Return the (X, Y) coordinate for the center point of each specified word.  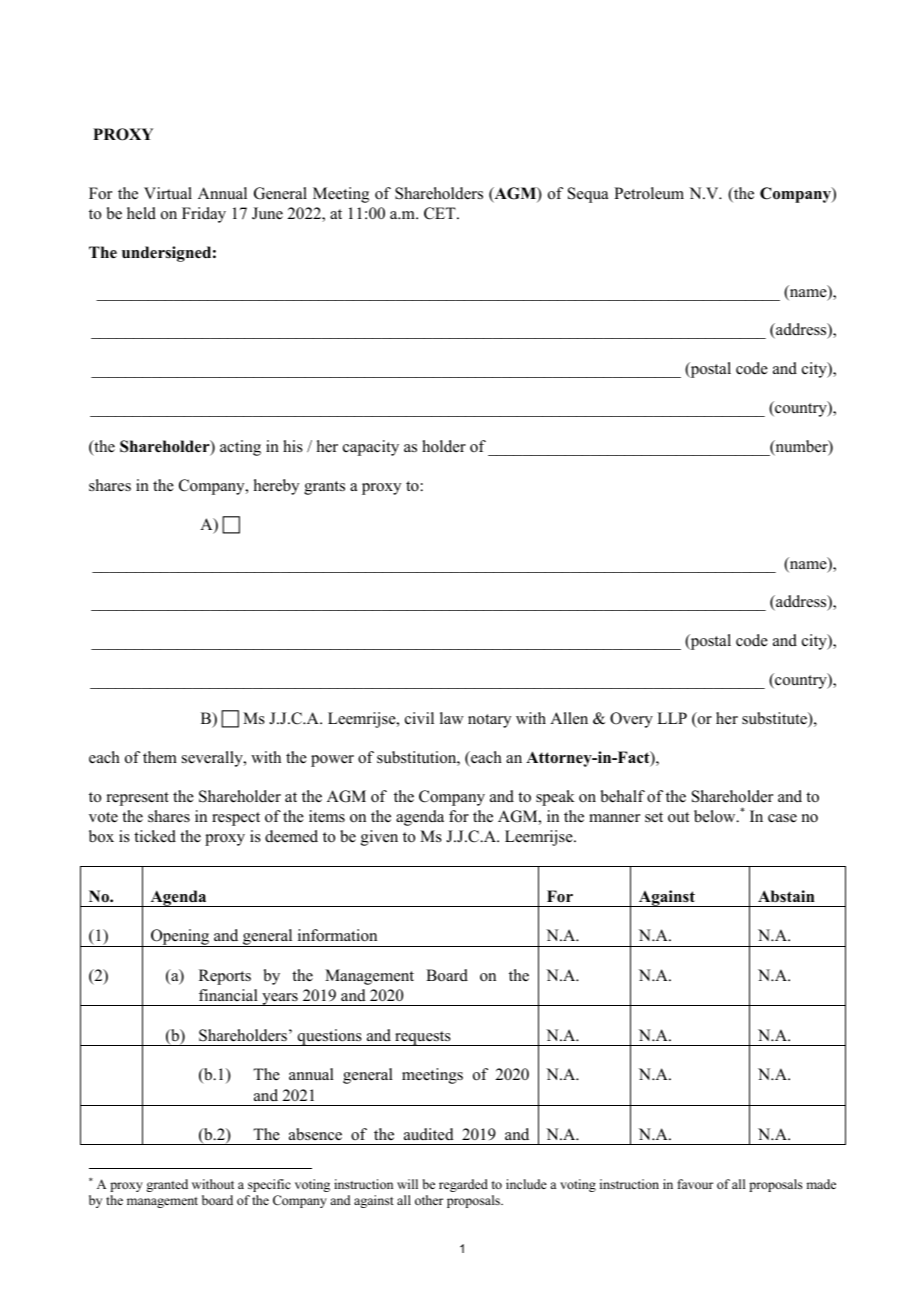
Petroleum (649, 193)
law (452, 718)
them (160, 757)
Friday (204, 215)
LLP (672, 718)
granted (167, 1185)
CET (441, 213)
